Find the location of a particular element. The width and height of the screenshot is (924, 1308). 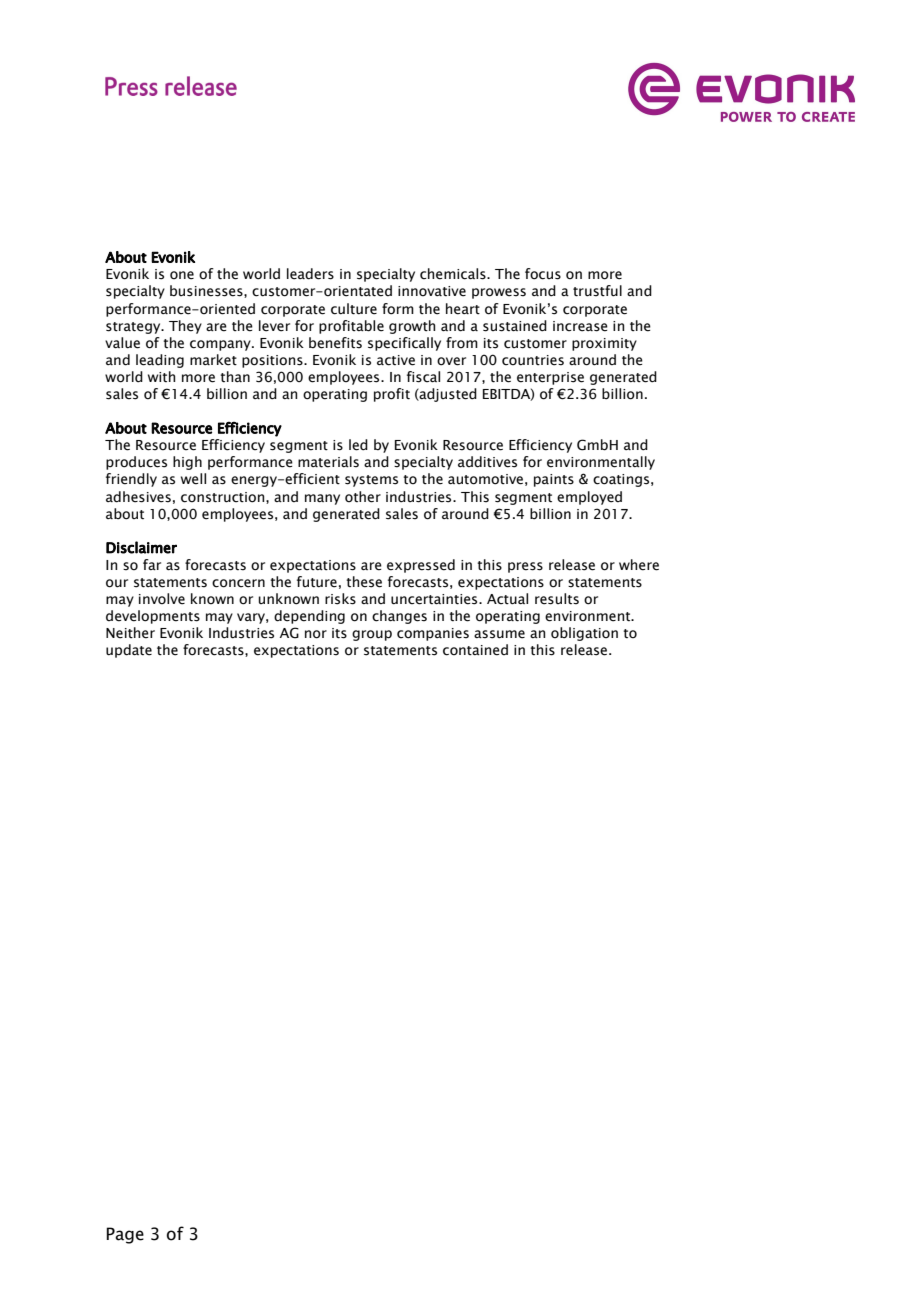

employed is located at coordinates (589, 498).
